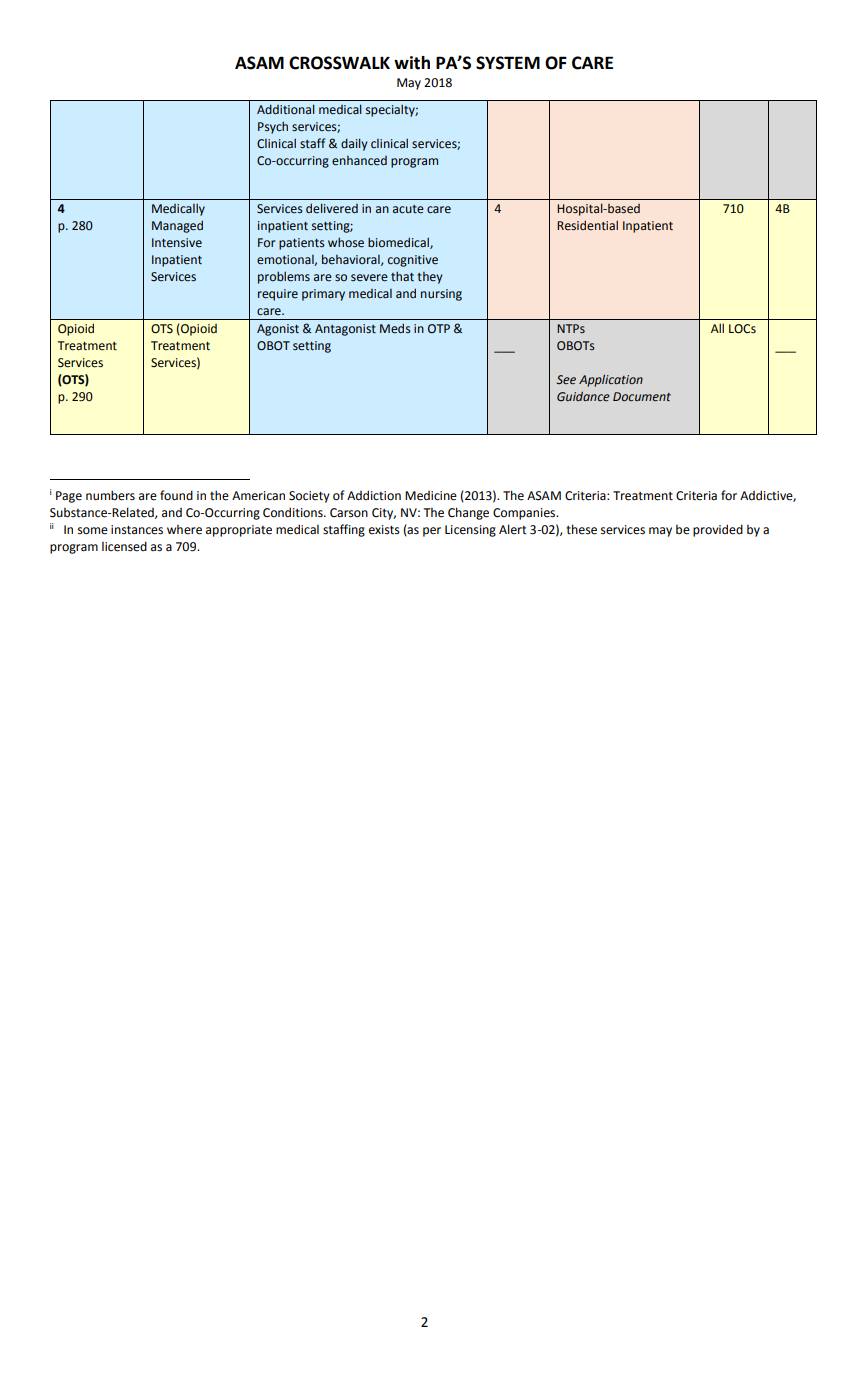 This screenshot has width=849, height=1400. I want to click on with, so click(412, 63).
